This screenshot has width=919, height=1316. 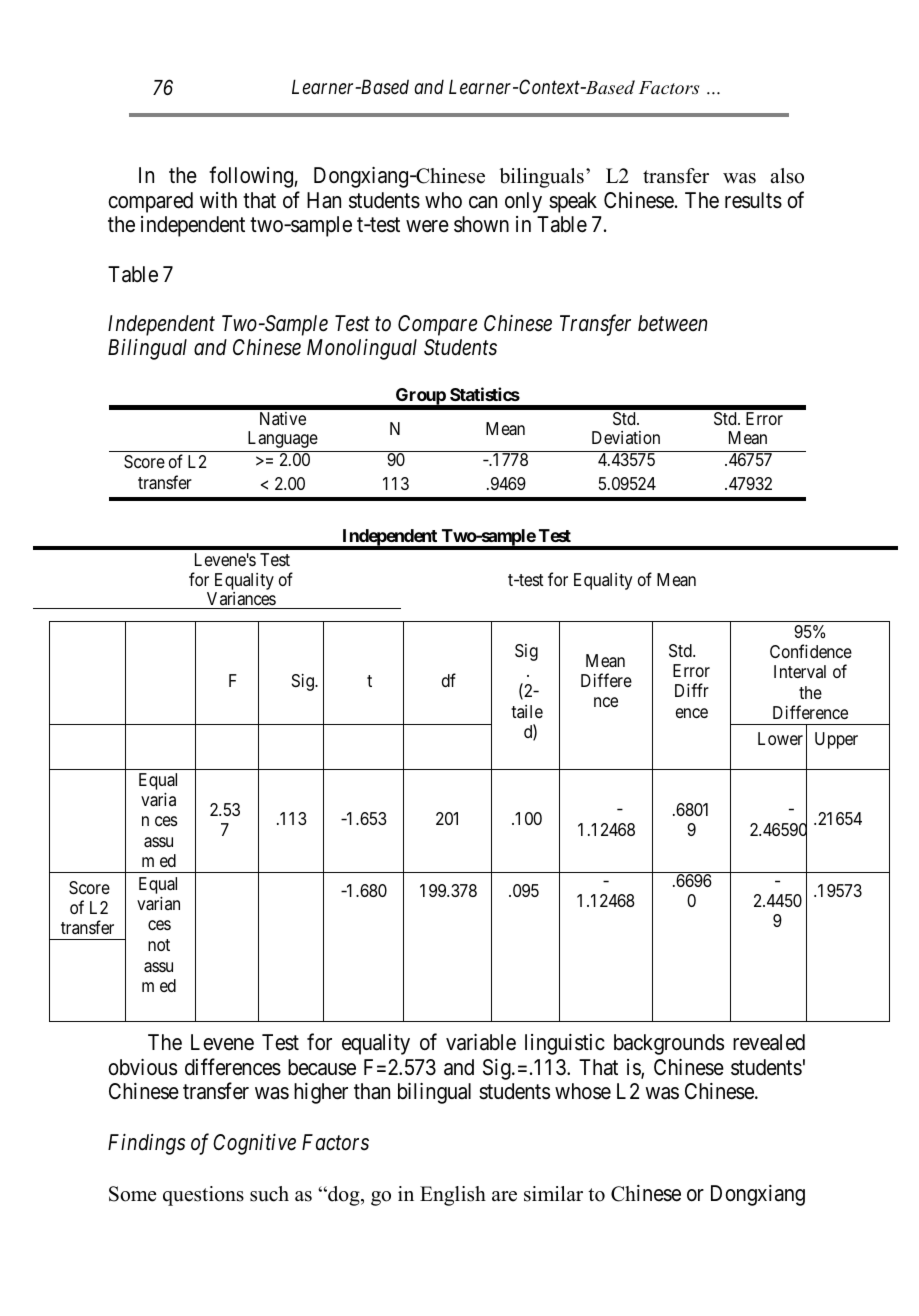 What do you see at coordinates (203, 1196) in the screenshot?
I see `questions` at bounding box center [203, 1196].
